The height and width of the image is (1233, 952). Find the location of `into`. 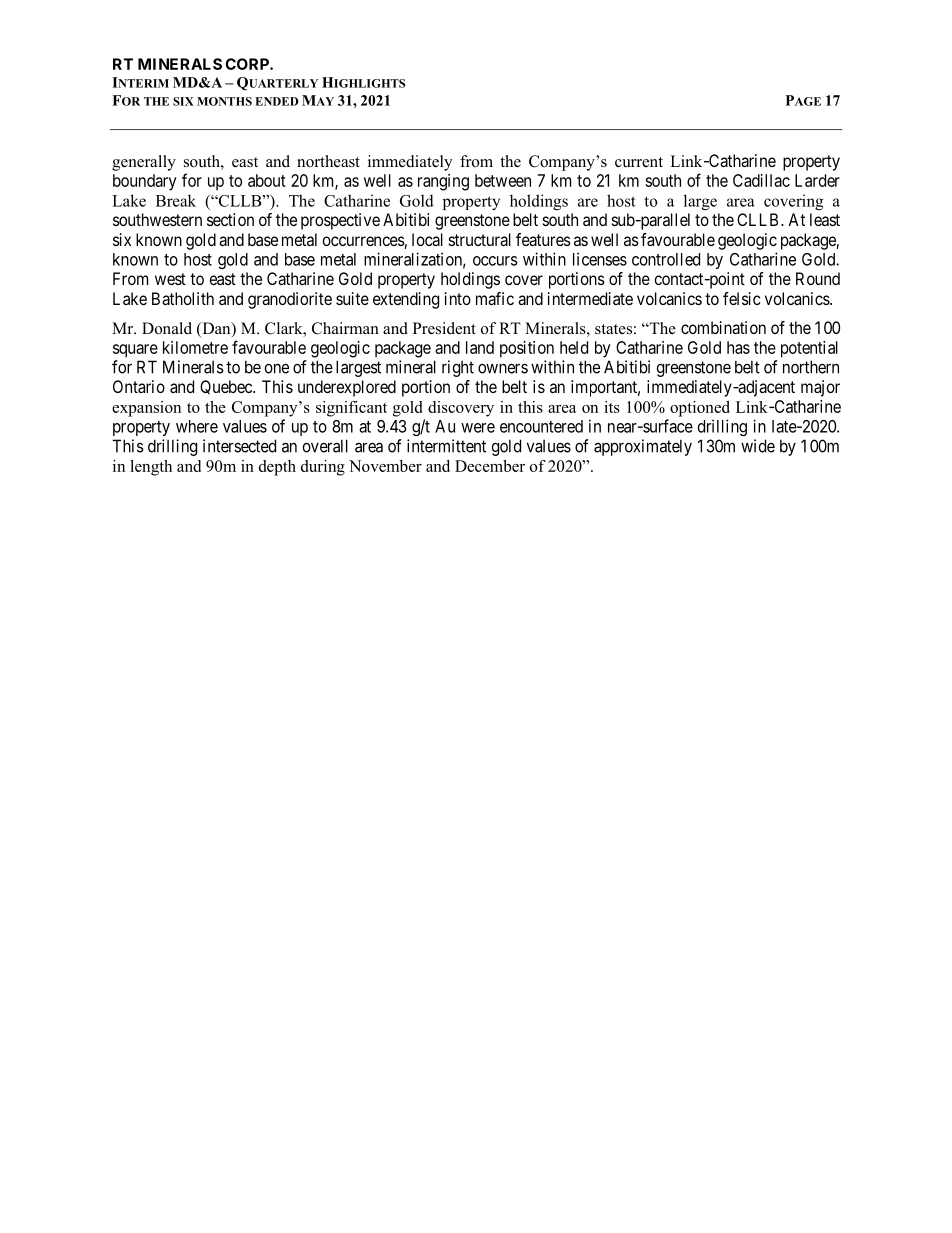

into is located at coordinates (458, 298).
